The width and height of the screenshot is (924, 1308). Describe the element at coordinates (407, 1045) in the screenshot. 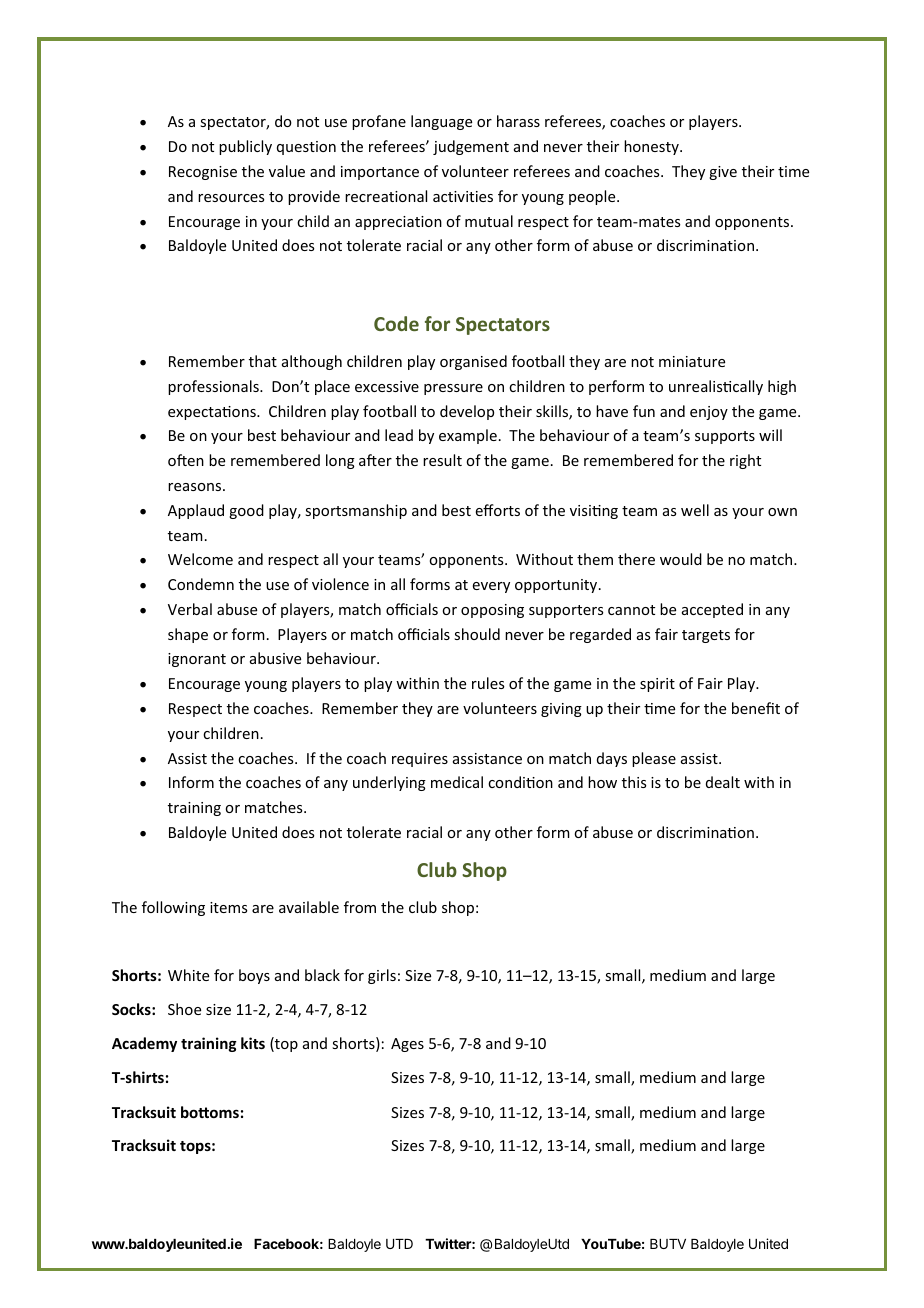

I see `Ages` at that location.
